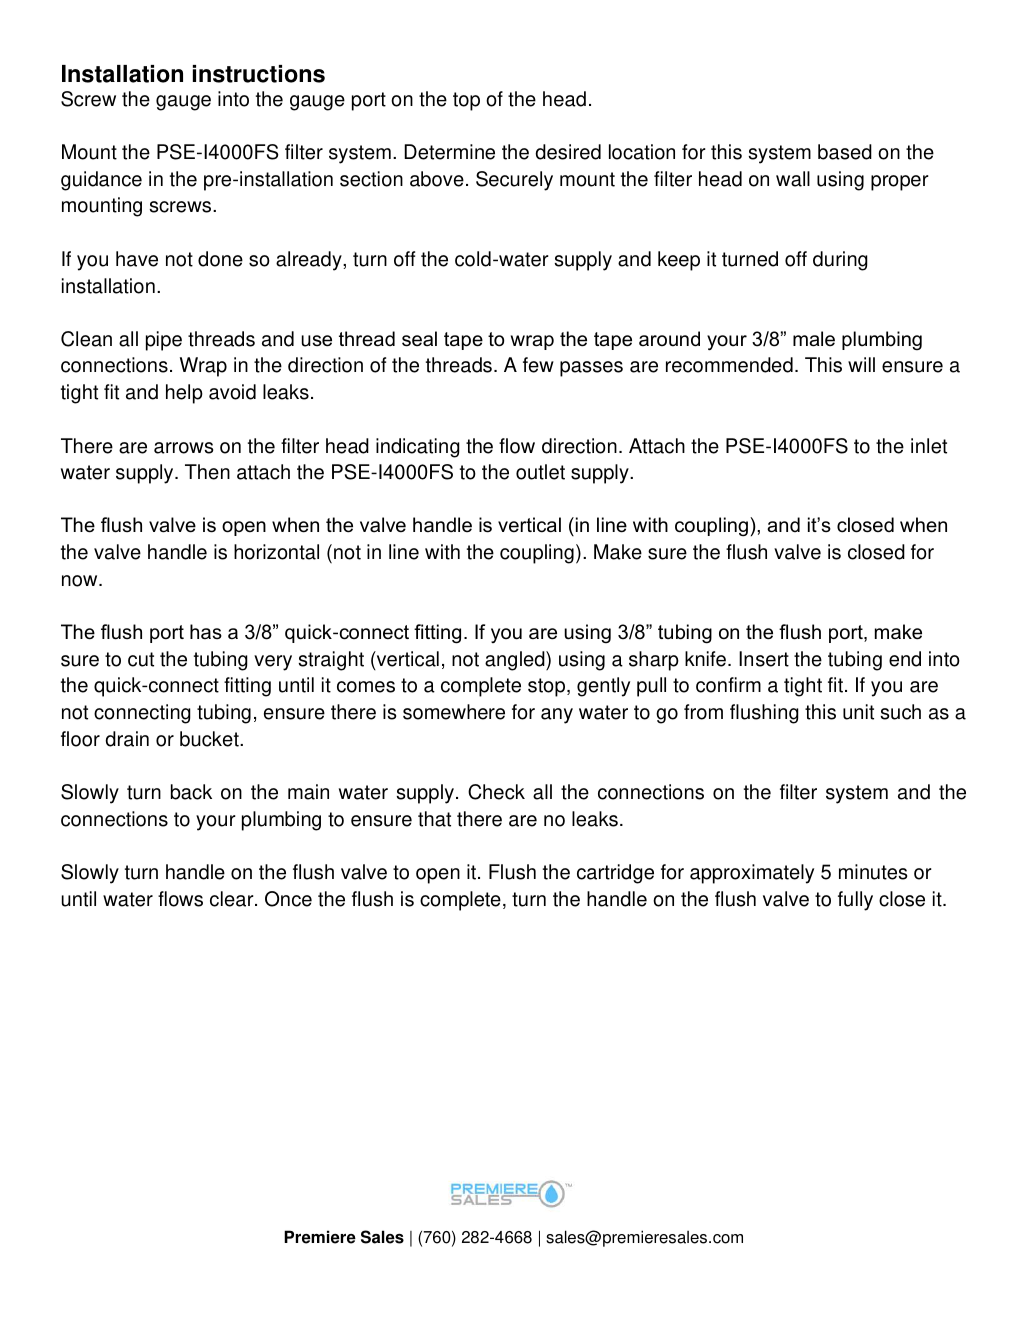 This screenshot has height=1330, width=1028. Describe the element at coordinates (538, 365) in the screenshot. I see `few` at that location.
